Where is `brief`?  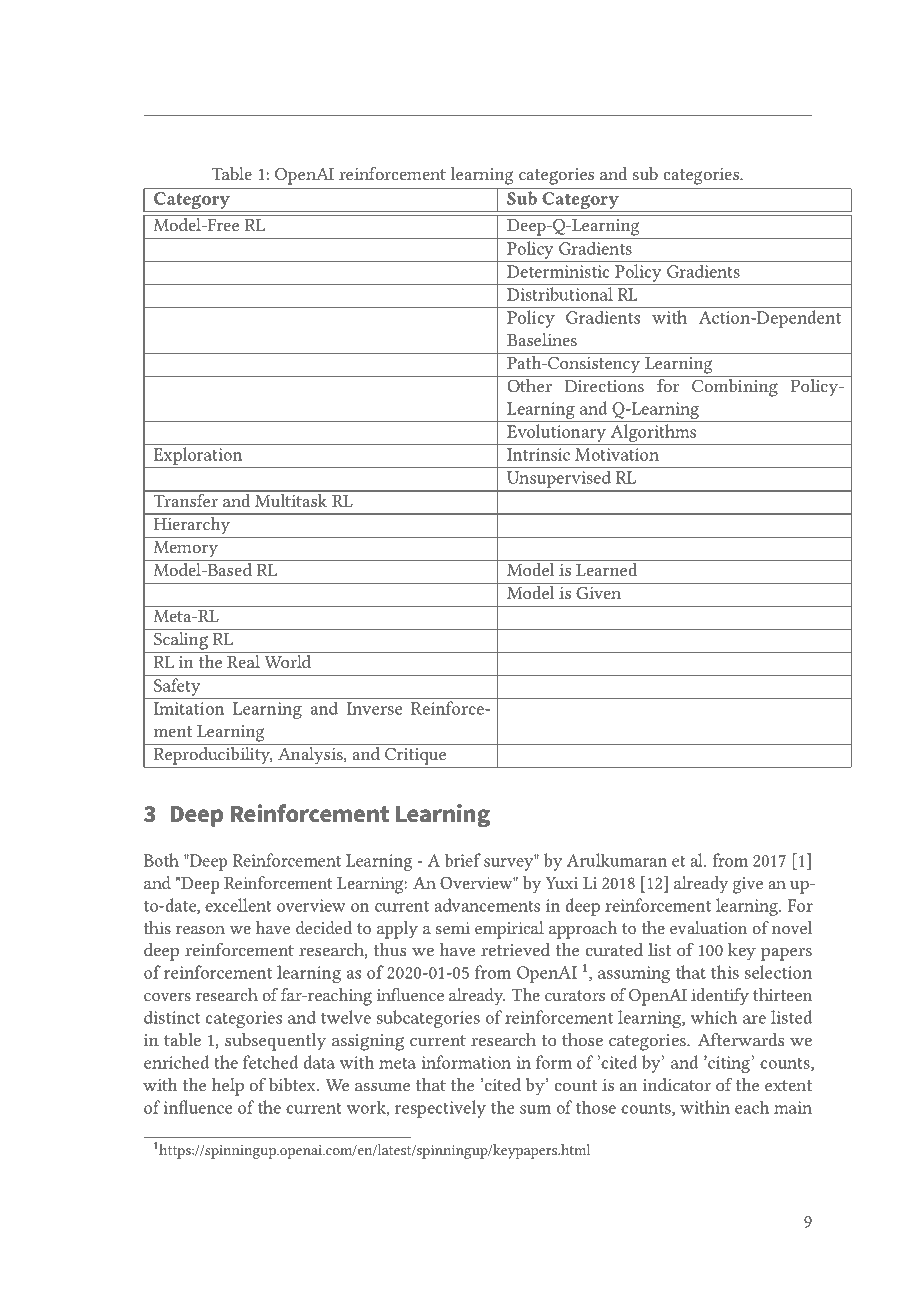
brief is located at coordinates (463, 860).
